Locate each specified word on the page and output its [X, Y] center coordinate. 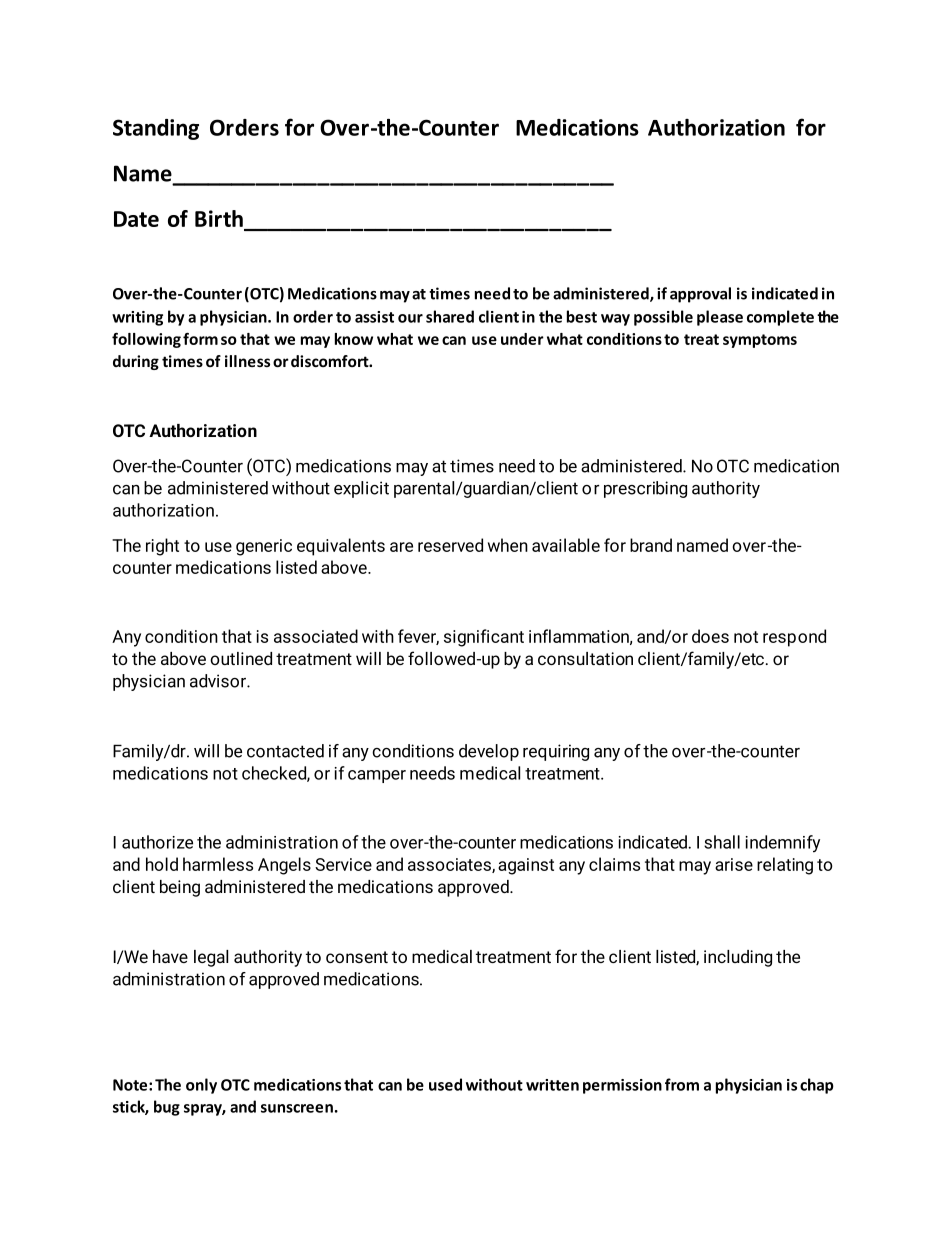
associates [450, 865]
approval [700, 295]
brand [651, 545]
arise [734, 864]
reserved [450, 545]
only [201, 1086]
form [200, 339]
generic [264, 547]
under [522, 339]
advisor [219, 681]
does [710, 636]
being [180, 888]
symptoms [760, 341]
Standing [156, 129]
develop [489, 752]
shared [450, 316]
